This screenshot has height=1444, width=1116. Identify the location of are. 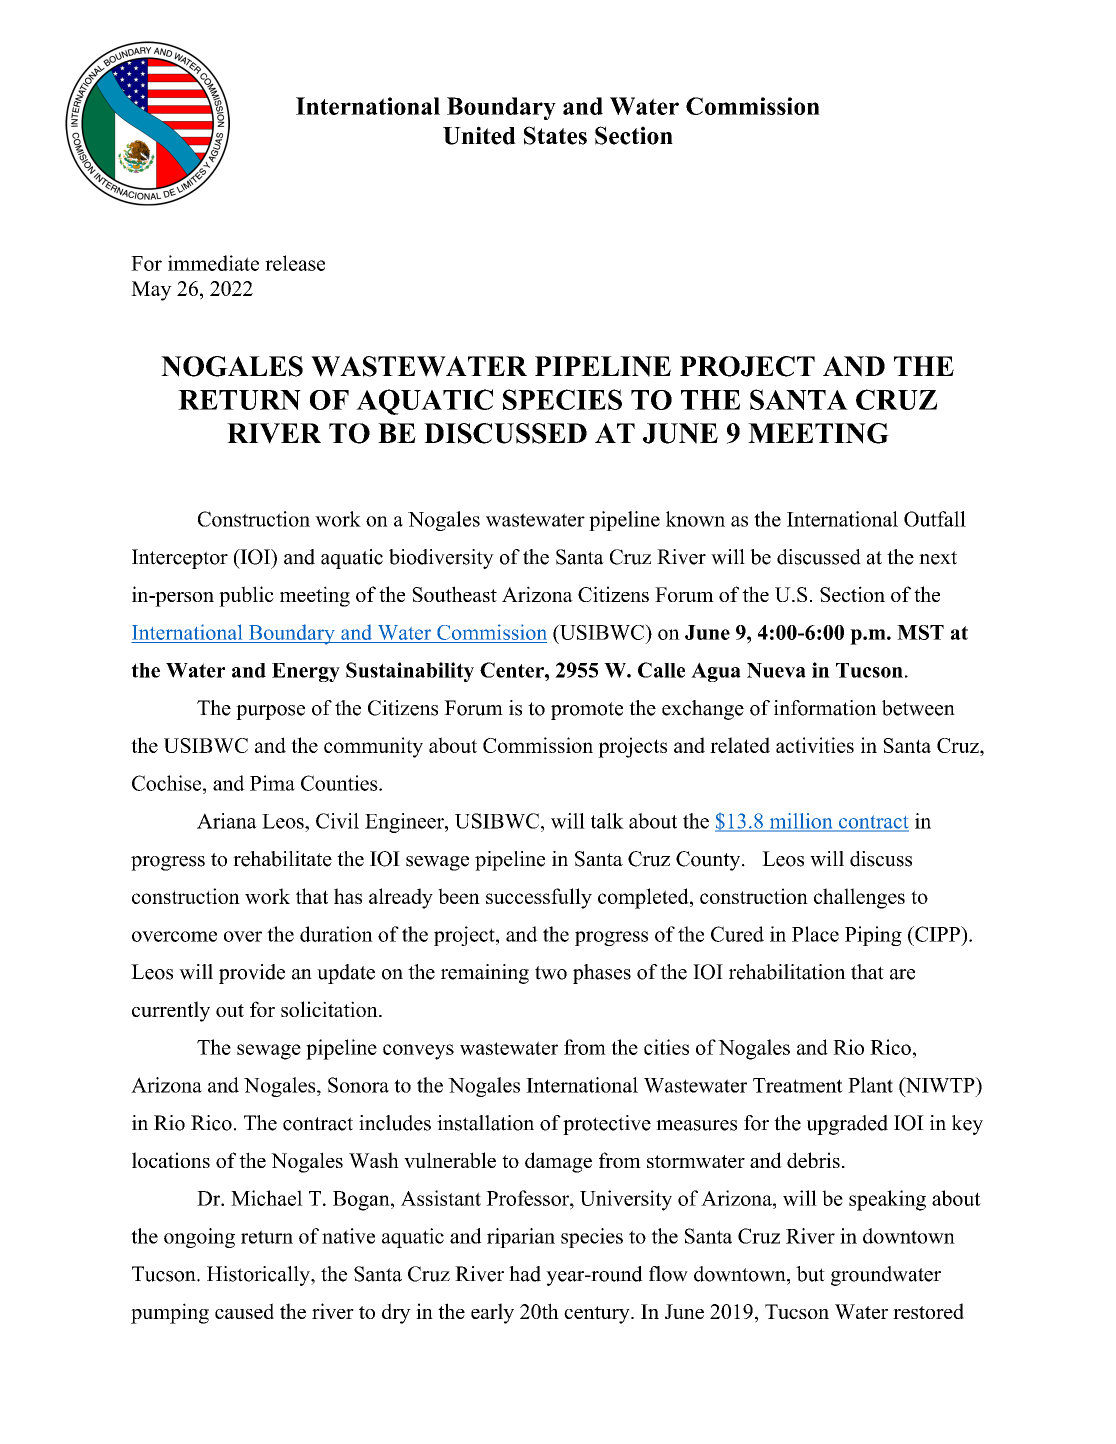
(902, 974).
